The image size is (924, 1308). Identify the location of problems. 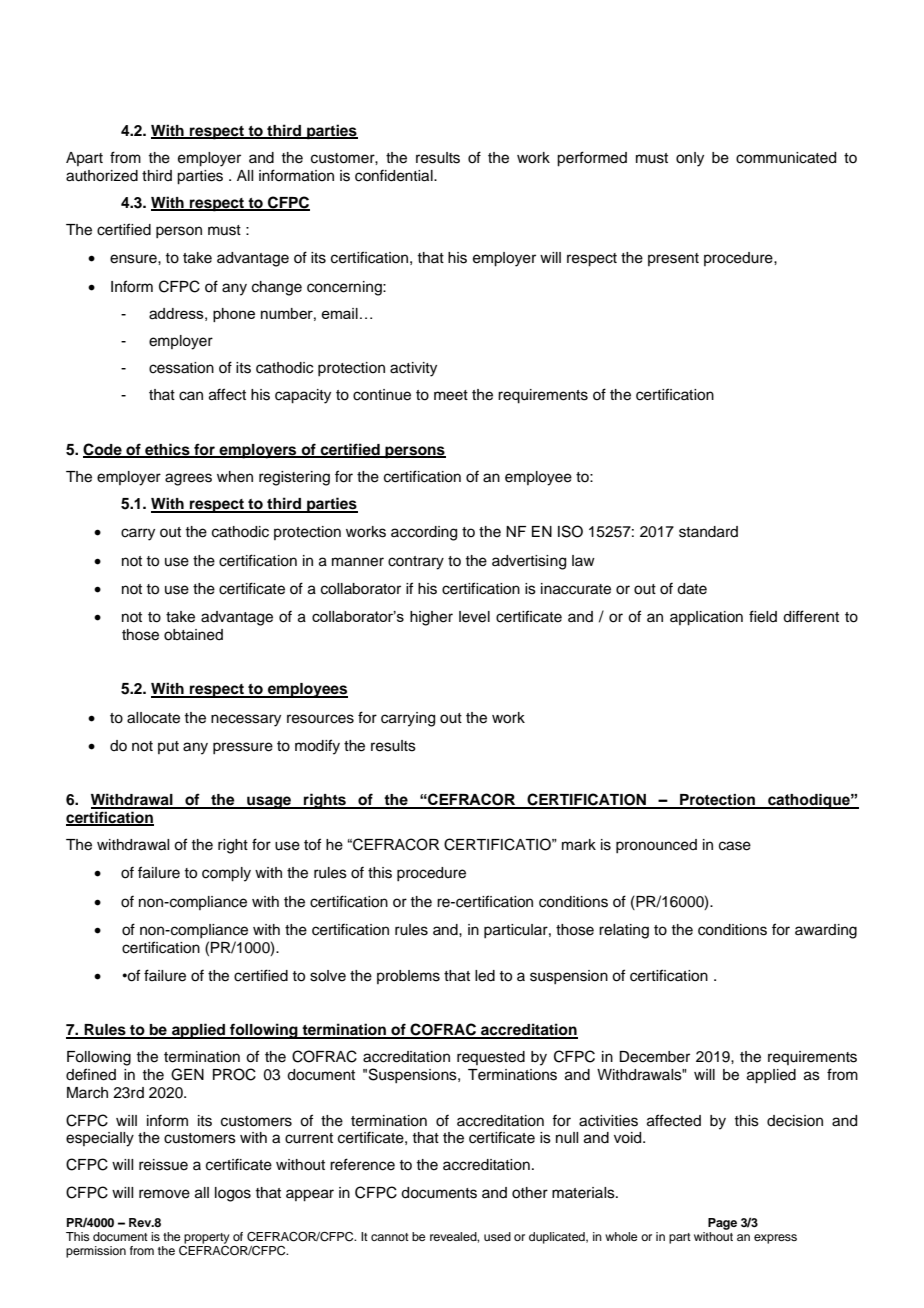
(408, 977).
